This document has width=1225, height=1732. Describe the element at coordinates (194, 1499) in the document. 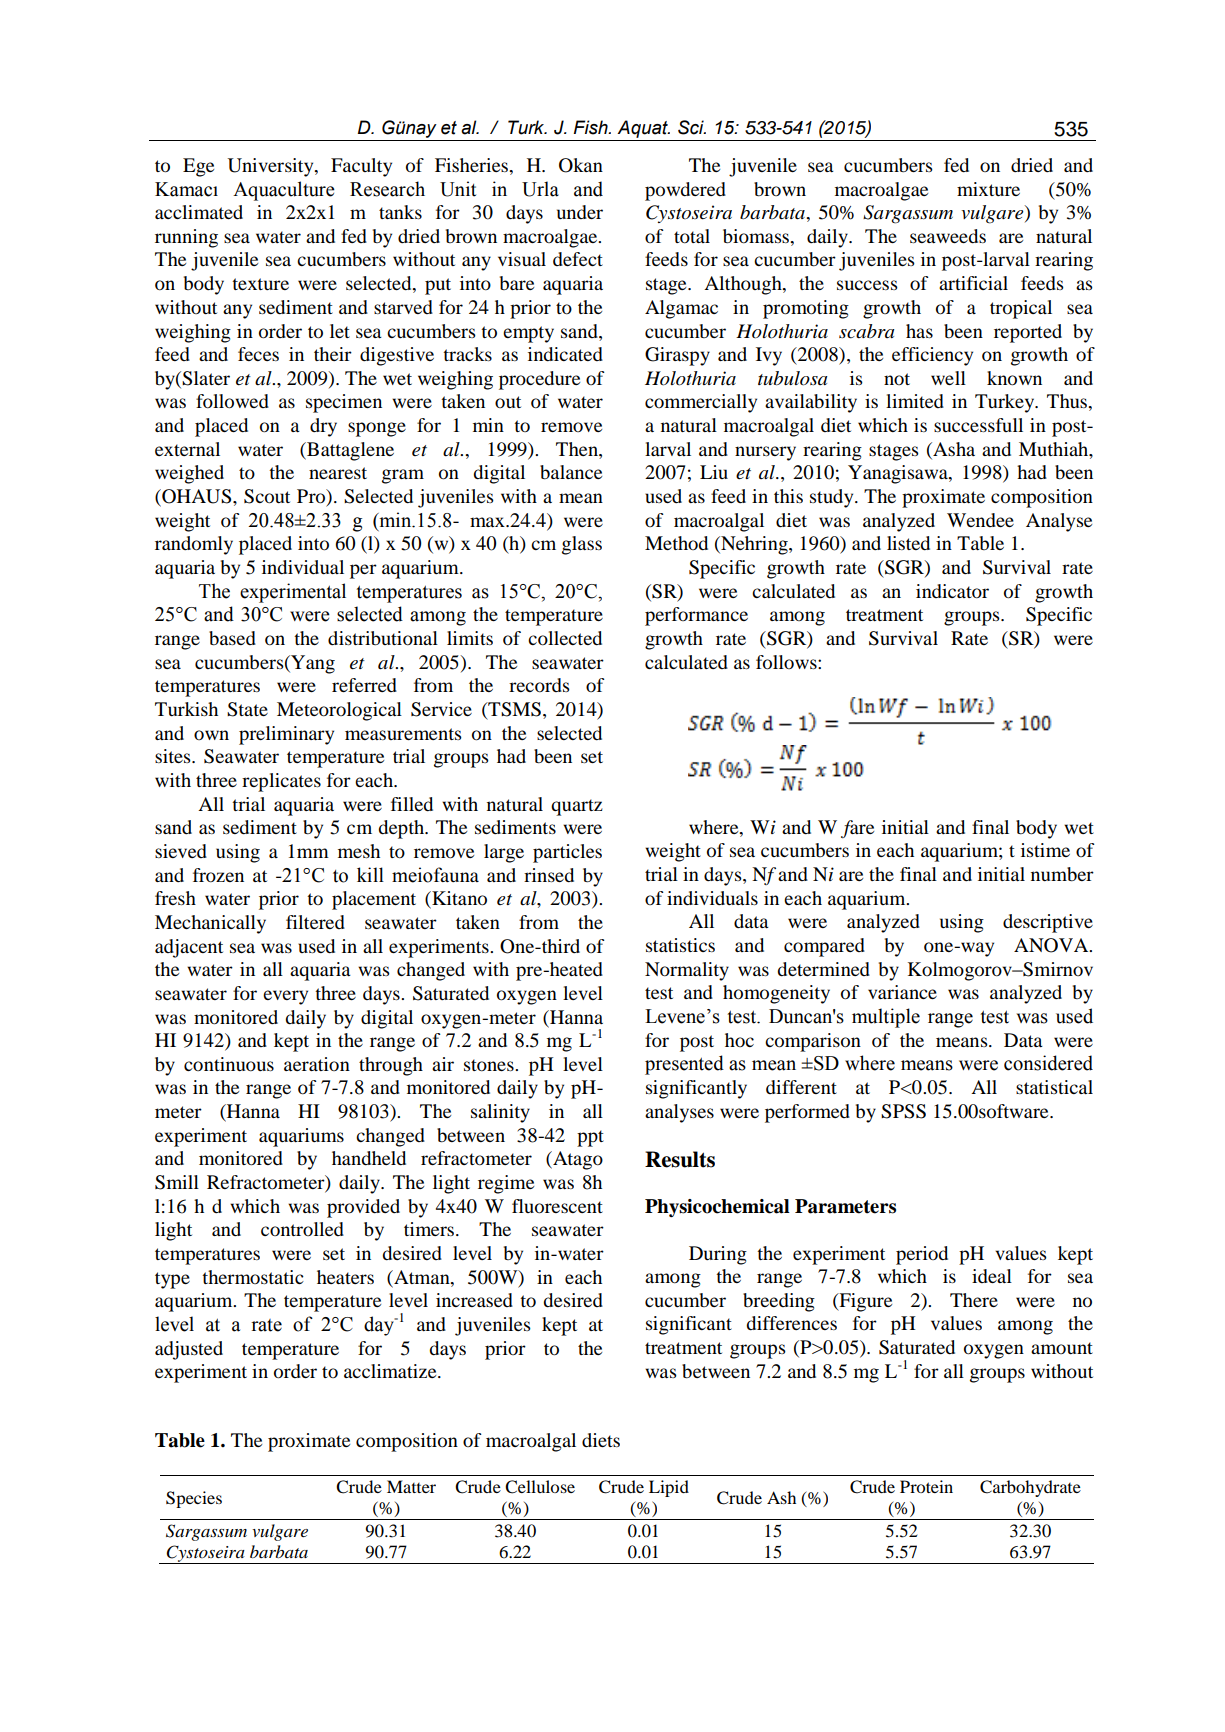

I see `Species` at that location.
